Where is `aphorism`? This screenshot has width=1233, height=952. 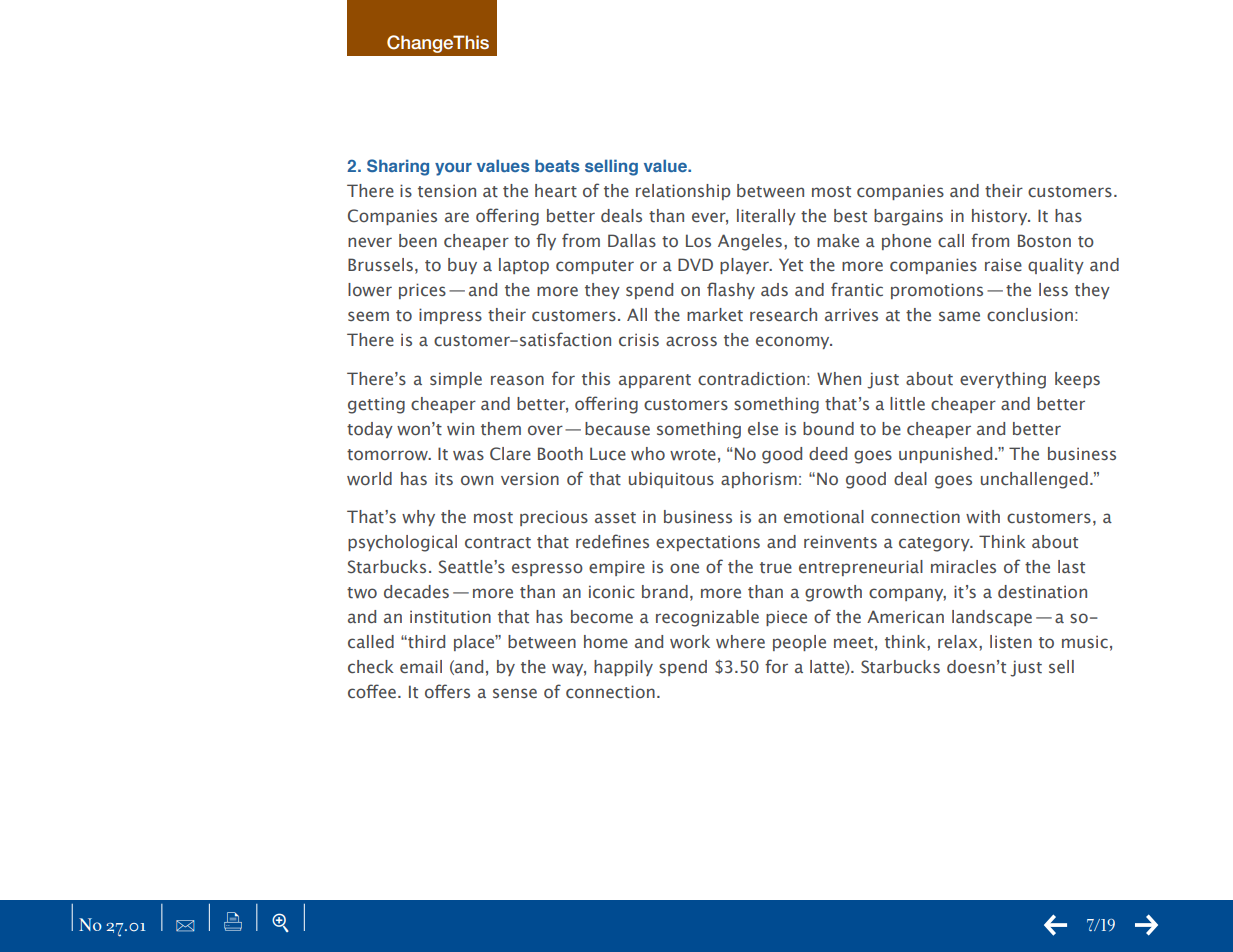 aphorism is located at coordinates (759, 480).
